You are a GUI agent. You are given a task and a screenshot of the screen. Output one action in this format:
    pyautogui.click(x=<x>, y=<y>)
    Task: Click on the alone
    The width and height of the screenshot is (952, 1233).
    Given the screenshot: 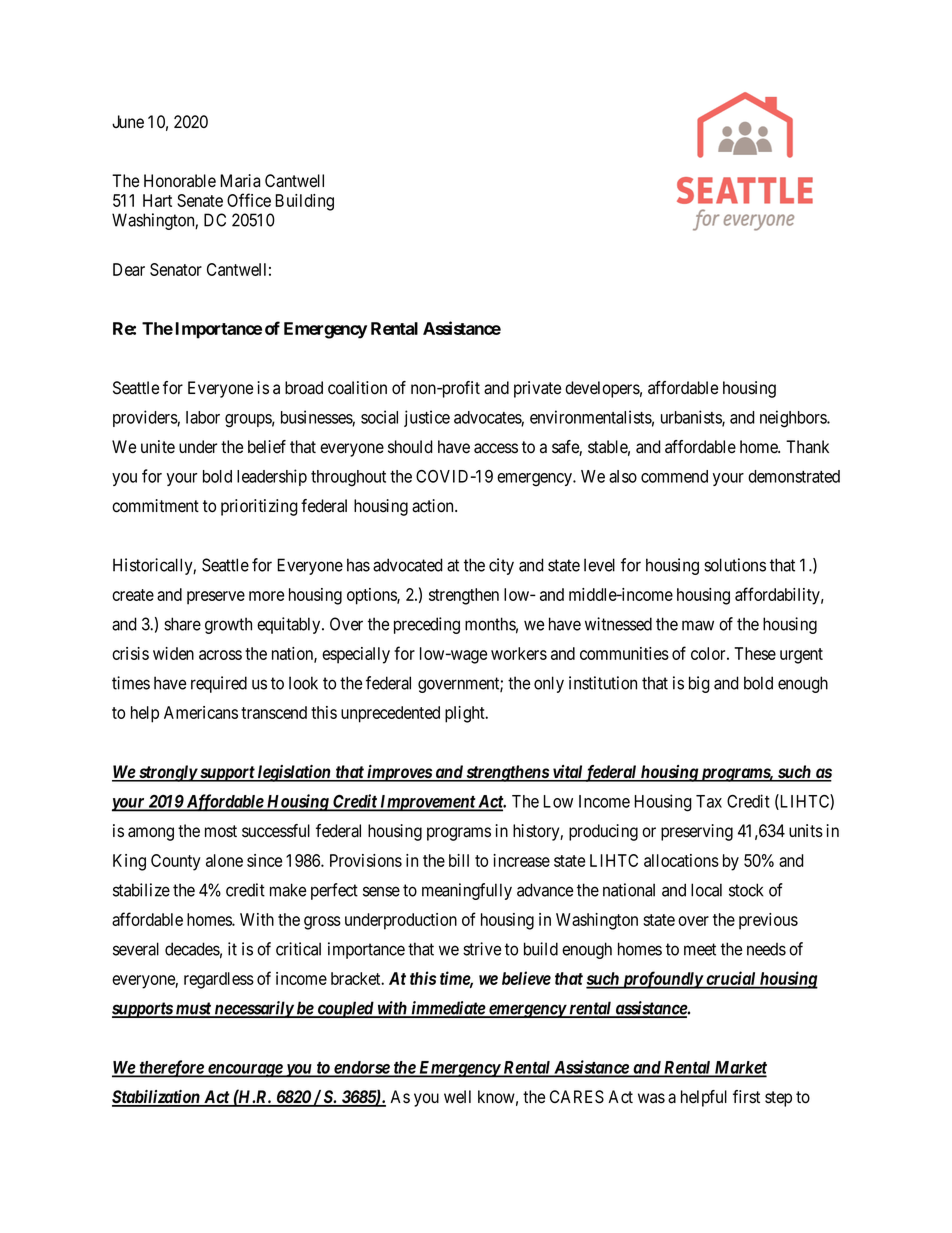 What is the action you would take?
    pyautogui.click(x=224, y=860)
